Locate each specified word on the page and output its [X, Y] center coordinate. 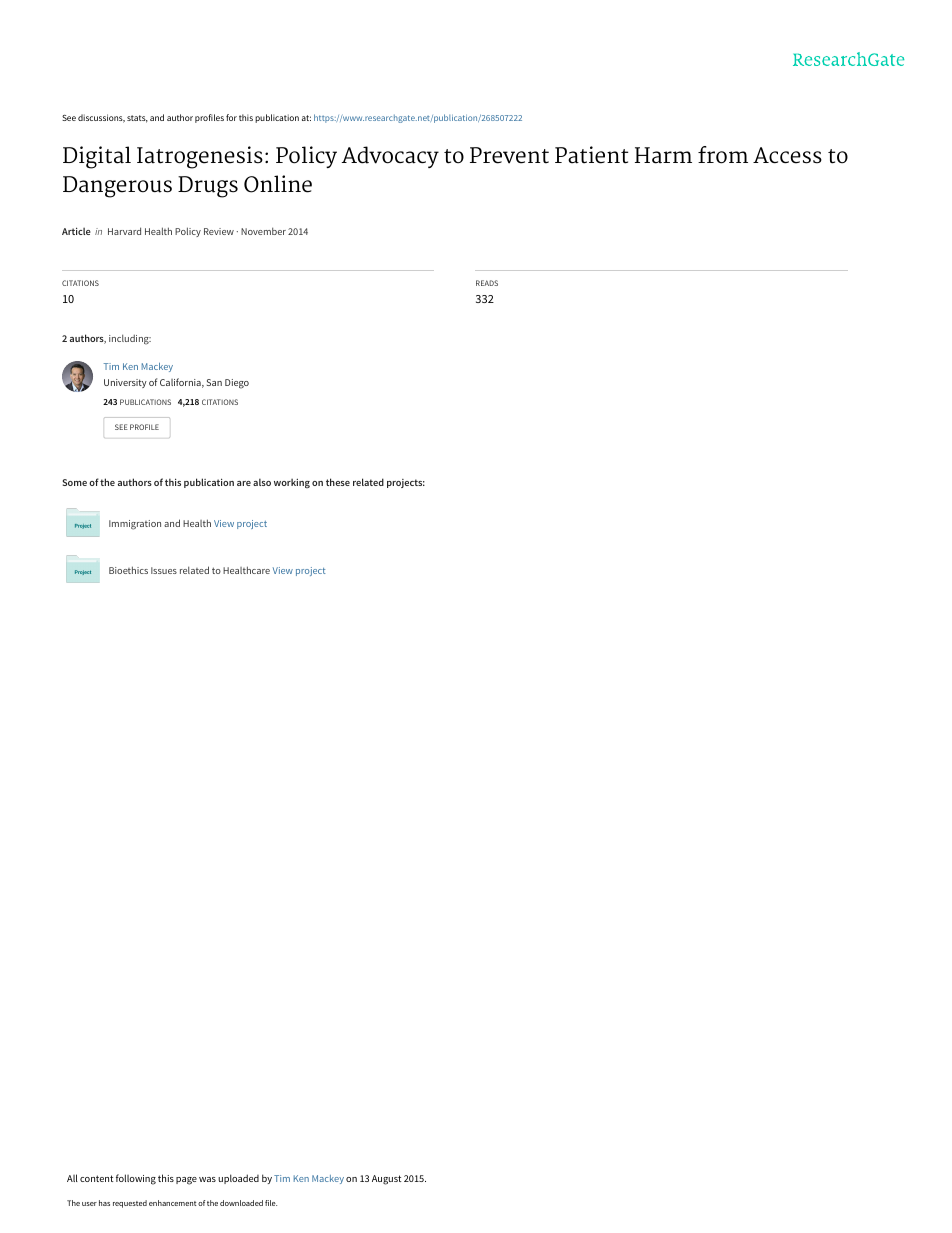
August [386, 1180]
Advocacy [390, 157]
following [136, 1179]
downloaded [241, 1203]
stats [137, 119]
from [723, 155]
